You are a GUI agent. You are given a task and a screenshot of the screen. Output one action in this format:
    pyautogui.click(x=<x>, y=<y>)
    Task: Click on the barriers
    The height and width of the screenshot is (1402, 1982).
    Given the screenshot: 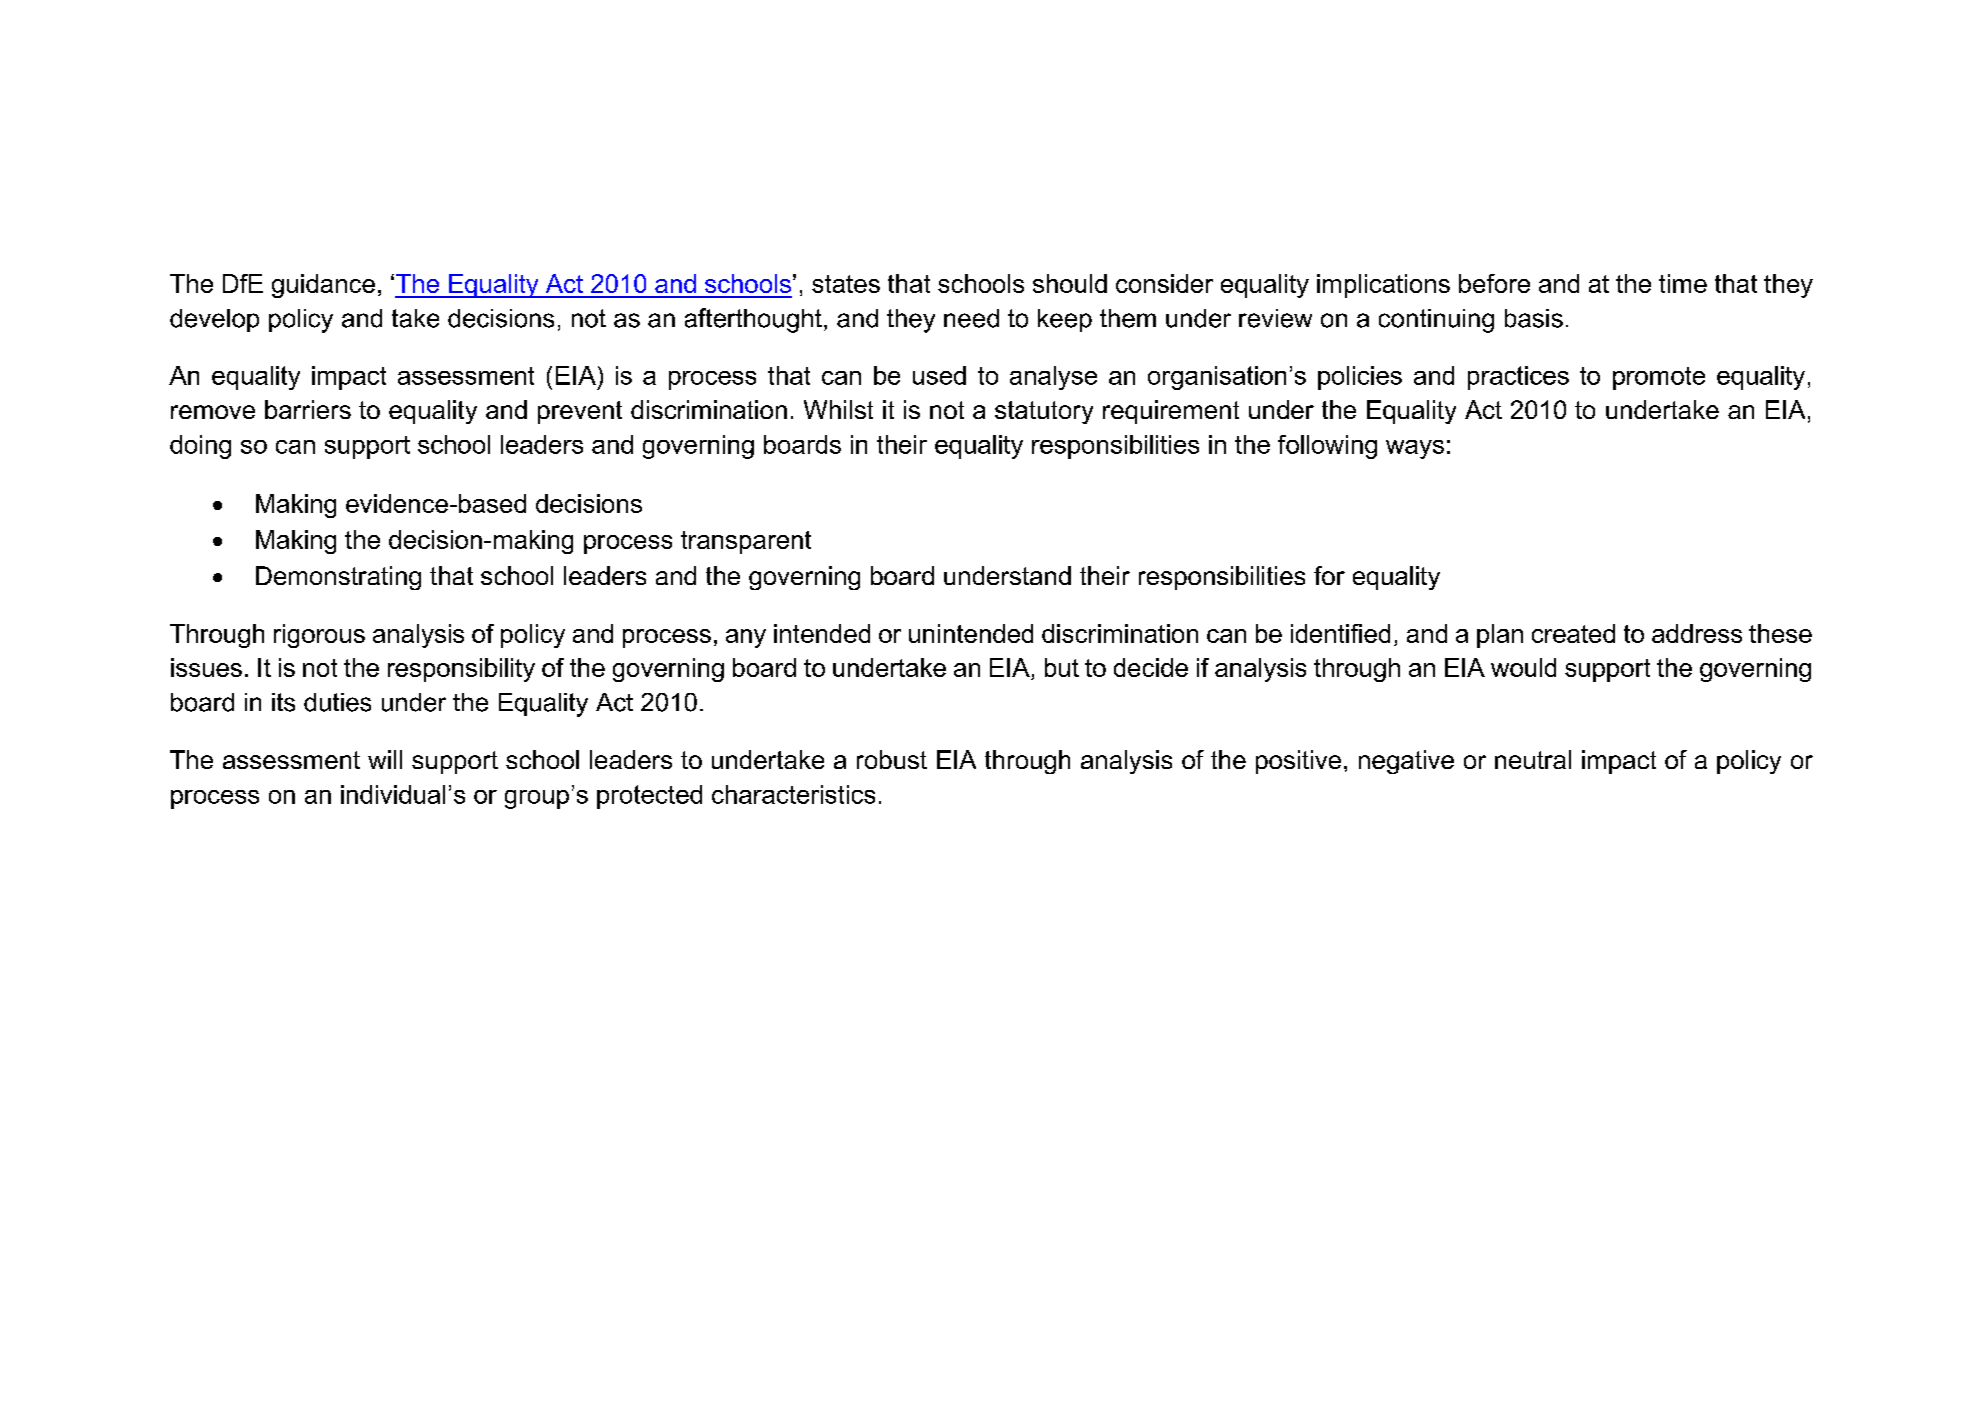 What is the action you would take?
    pyautogui.click(x=308, y=409)
